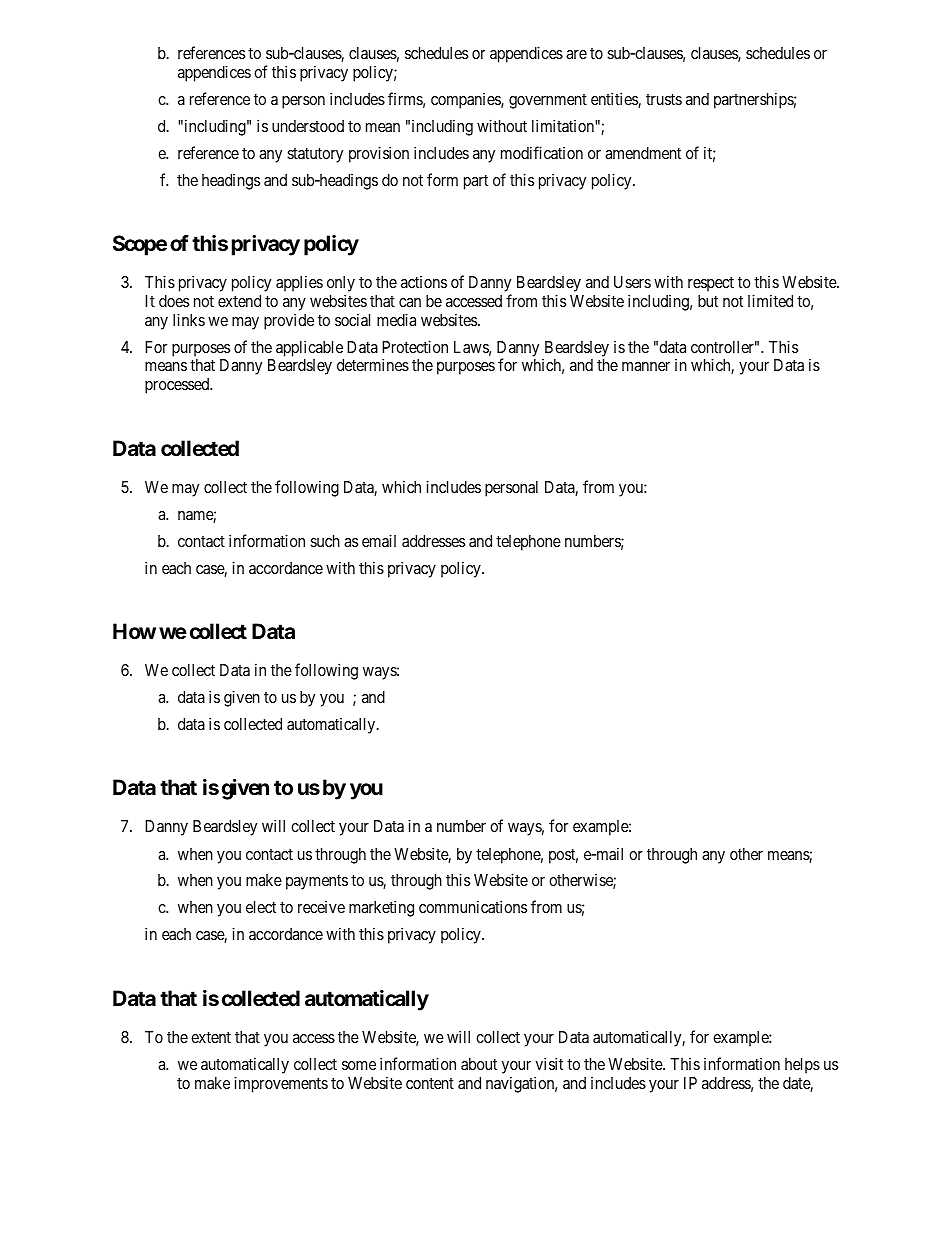  I want to click on extent, so click(211, 1037).
